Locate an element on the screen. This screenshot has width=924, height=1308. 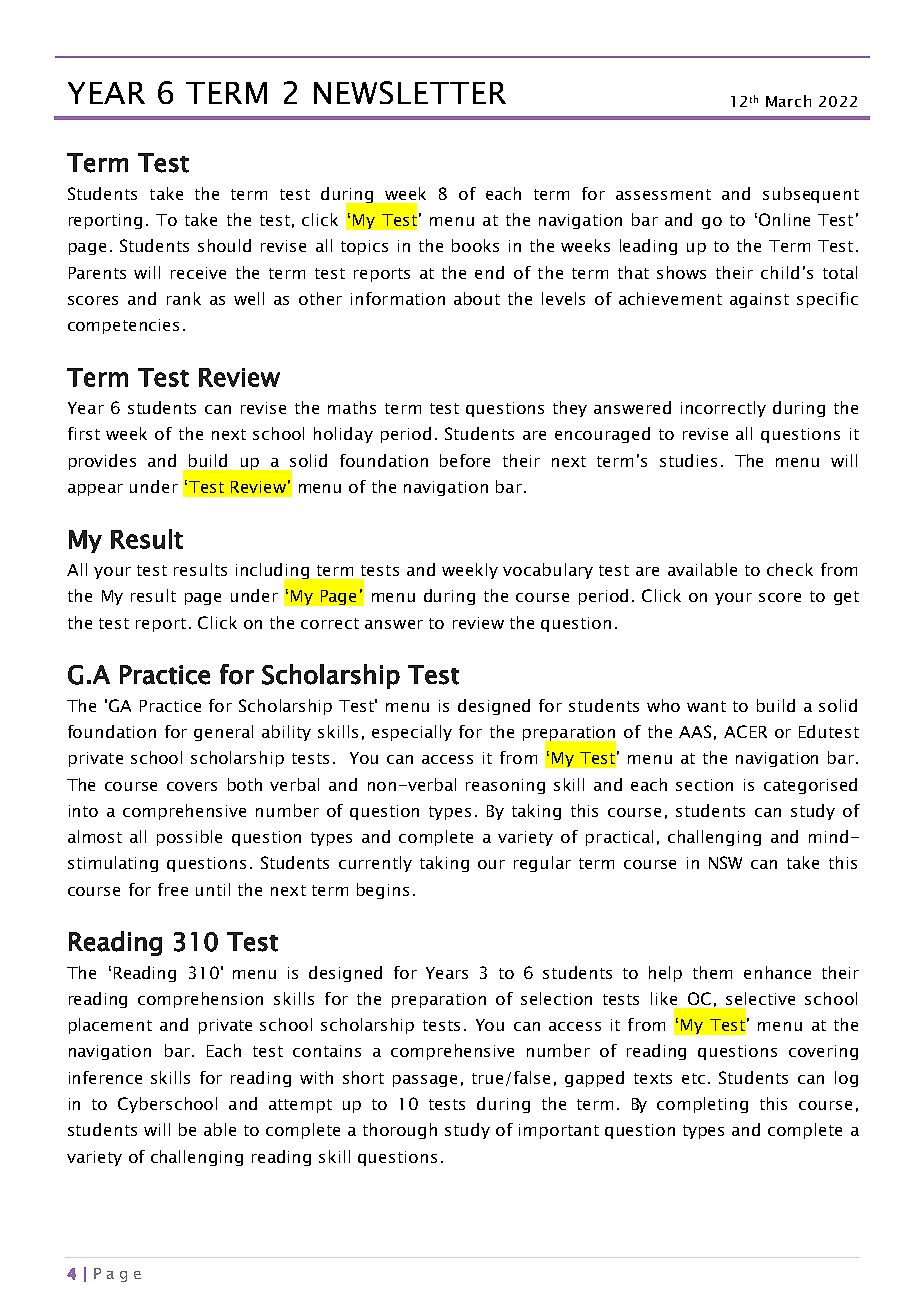
inference is located at coordinates (105, 1077).
